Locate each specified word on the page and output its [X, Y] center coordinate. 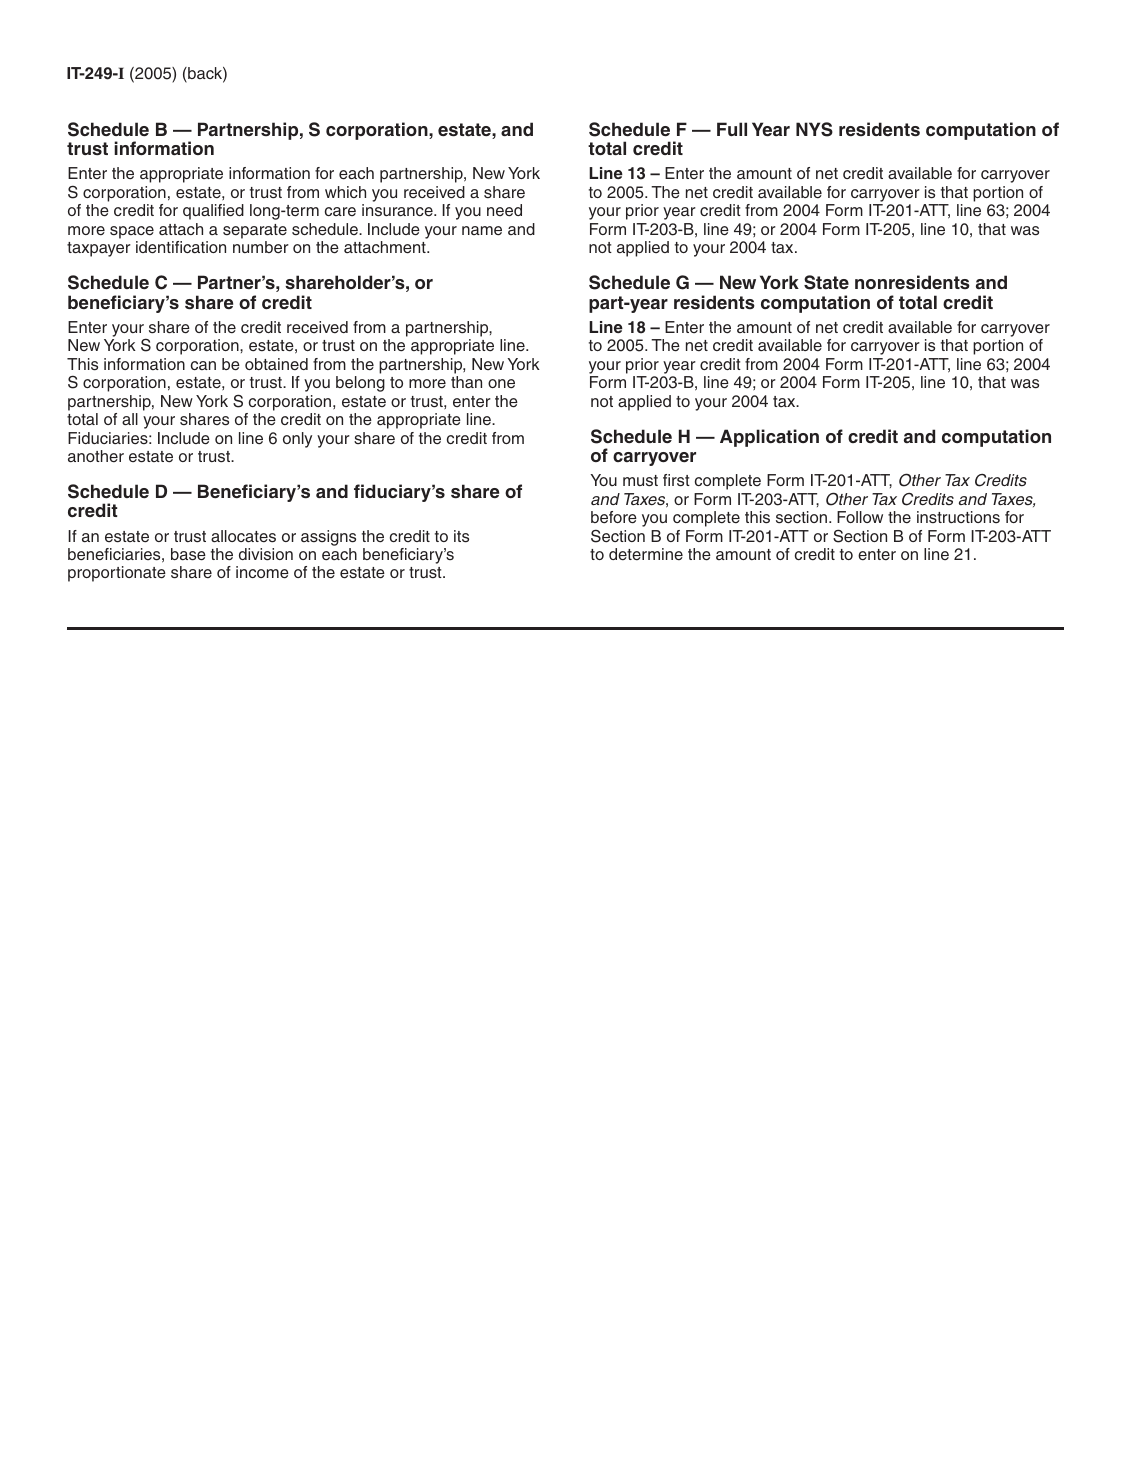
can [203, 365]
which [345, 192]
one [501, 384]
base [188, 554]
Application [769, 438]
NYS [814, 129]
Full [732, 129]
